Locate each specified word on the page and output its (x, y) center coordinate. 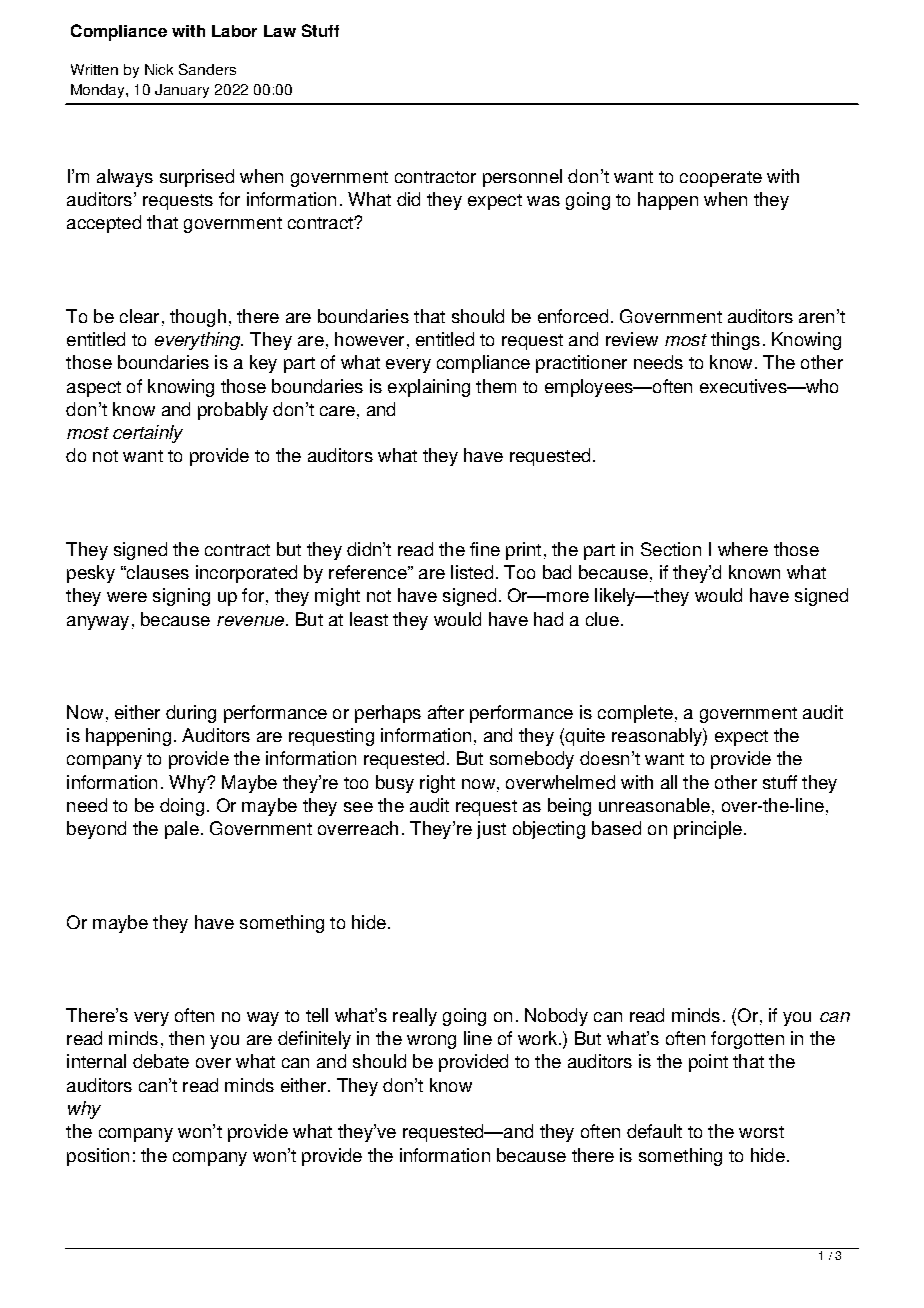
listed (472, 572)
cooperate (721, 179)
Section (671, 549)
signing (181, 597)
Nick (159, 69)
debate (161, 1061)
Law (280, 31)
